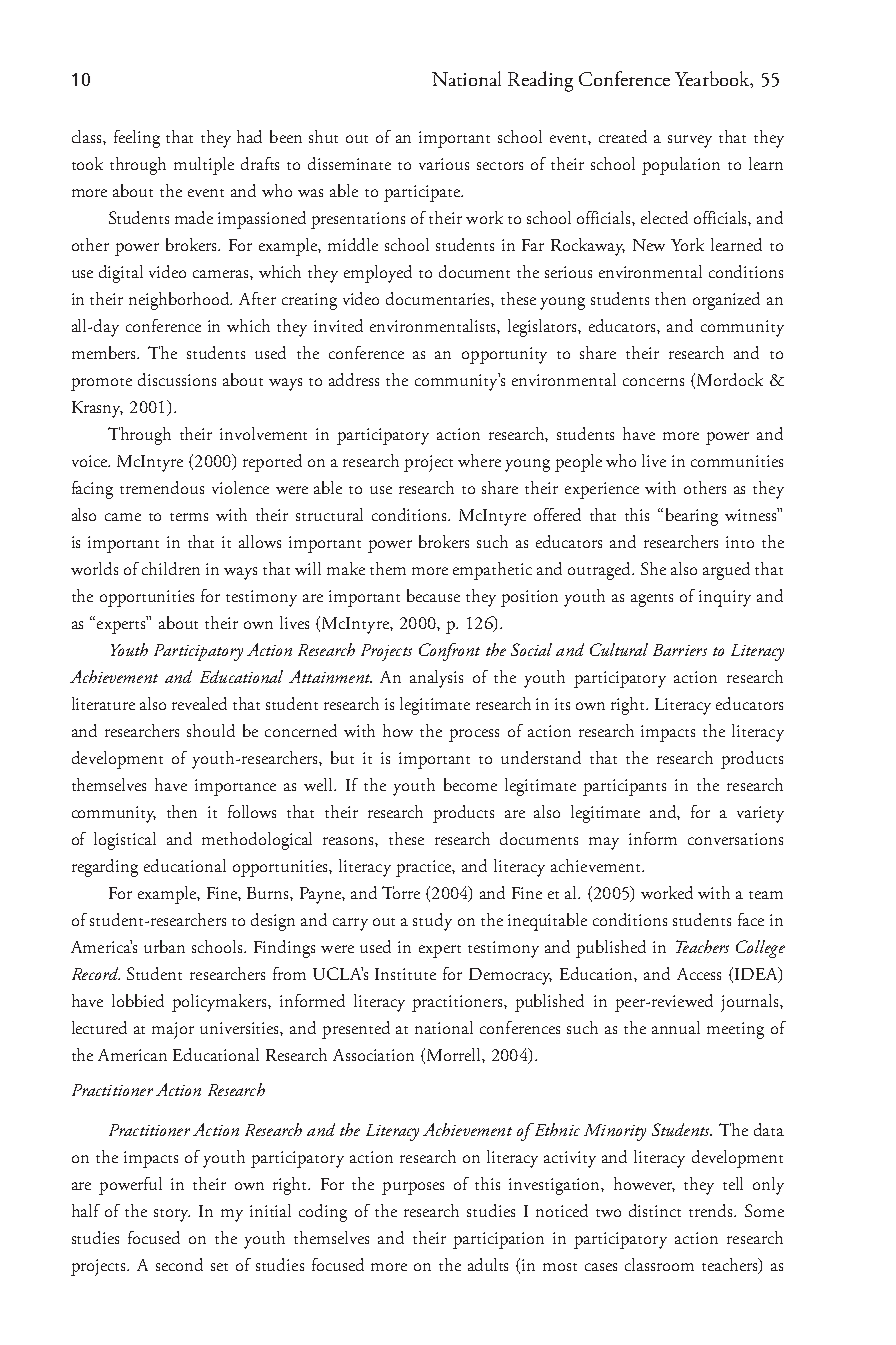 Image resolution: width=896 pixels, height=1345 pixels. Describe the element at coordinates (436, 679) in the screenshot. I see `analysis` at that location.
